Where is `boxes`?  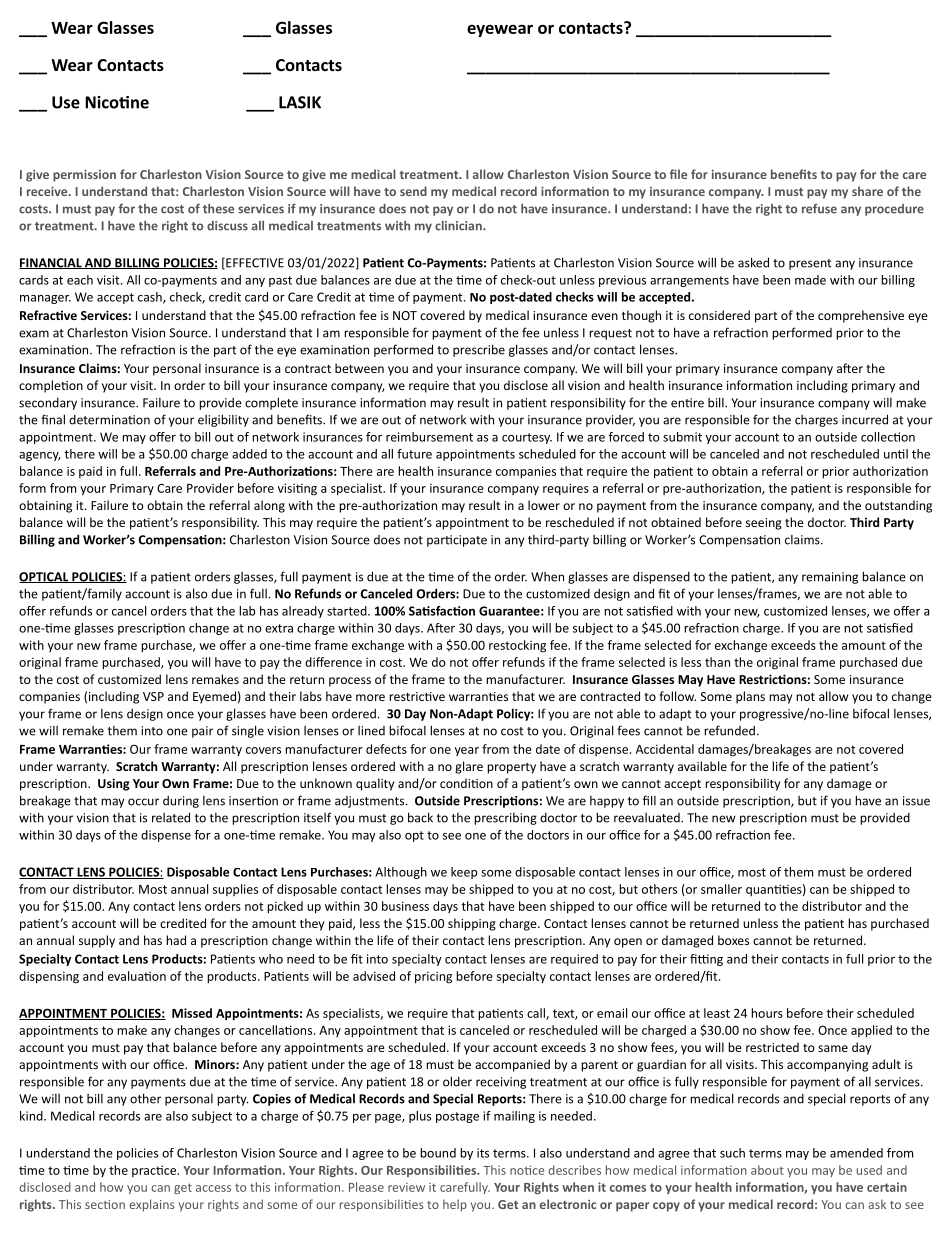
boxes is located at coordinates (733, 940).
